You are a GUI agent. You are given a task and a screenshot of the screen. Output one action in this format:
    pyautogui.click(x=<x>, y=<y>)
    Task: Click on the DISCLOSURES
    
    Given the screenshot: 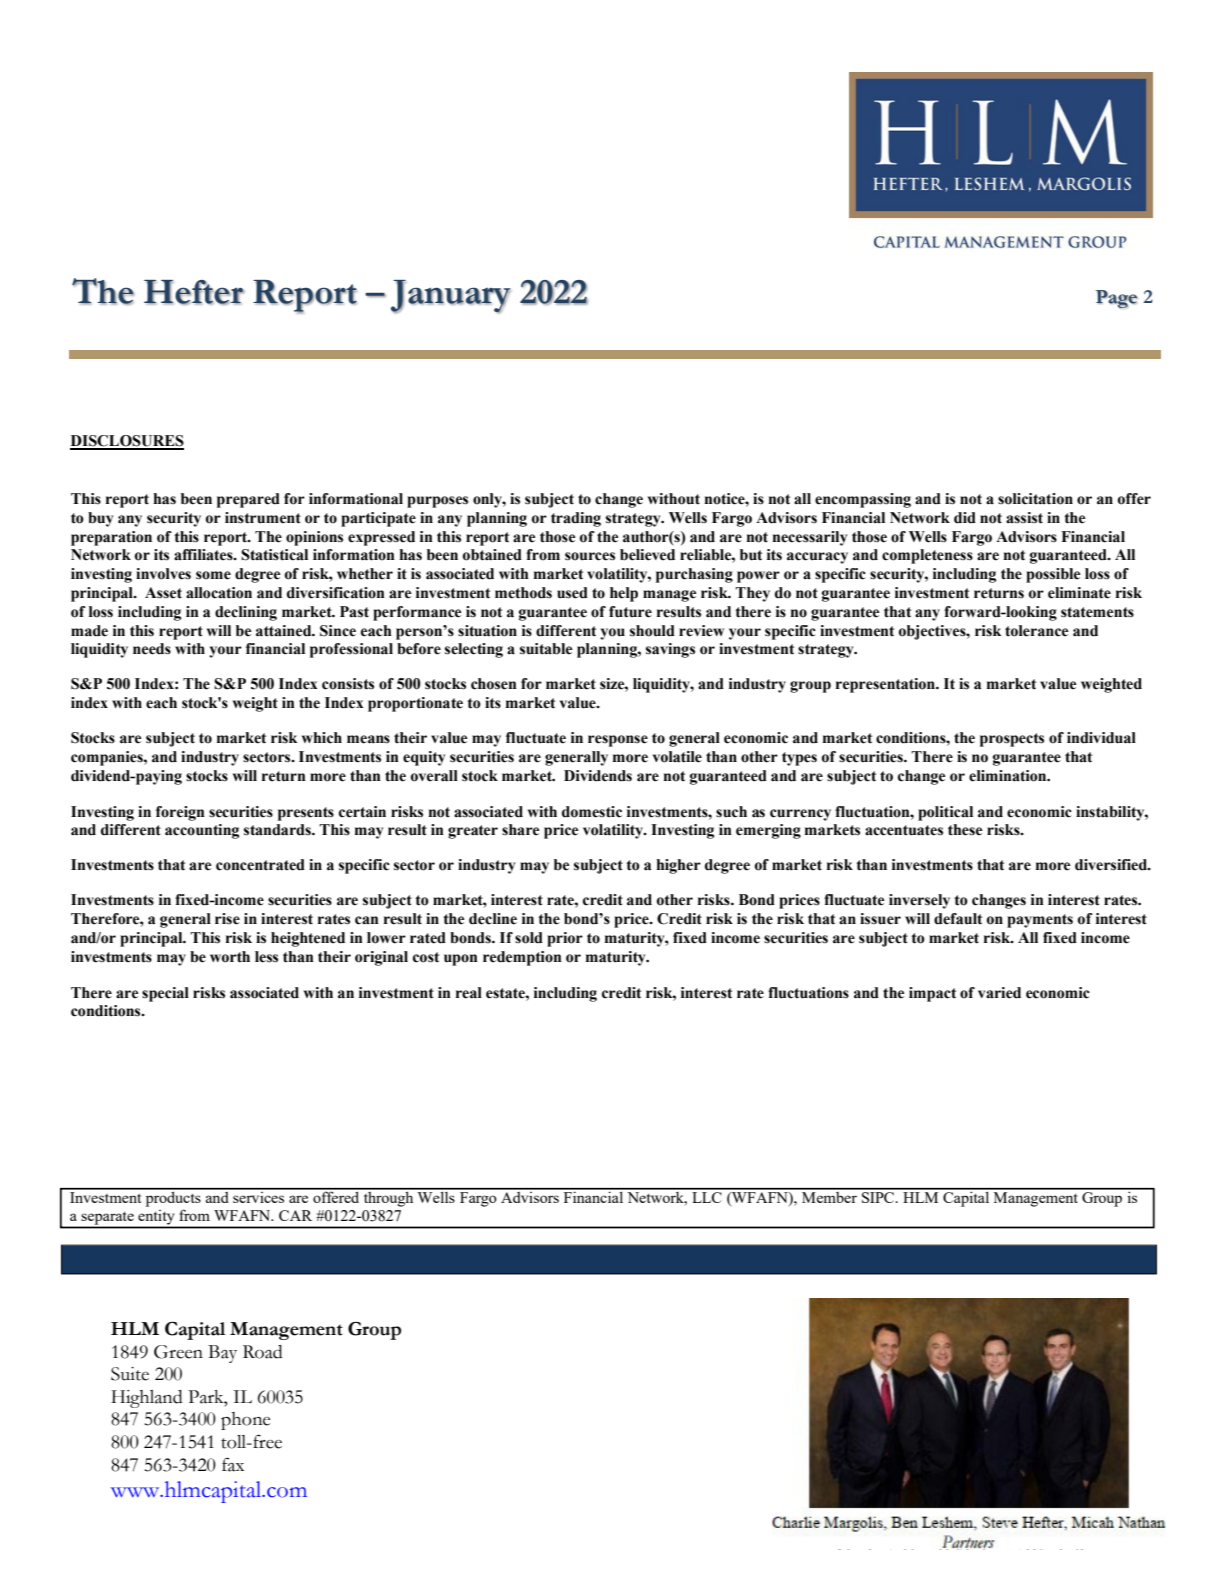 What is the action you would take?
    pyautogui.click(x=127, y=442)
